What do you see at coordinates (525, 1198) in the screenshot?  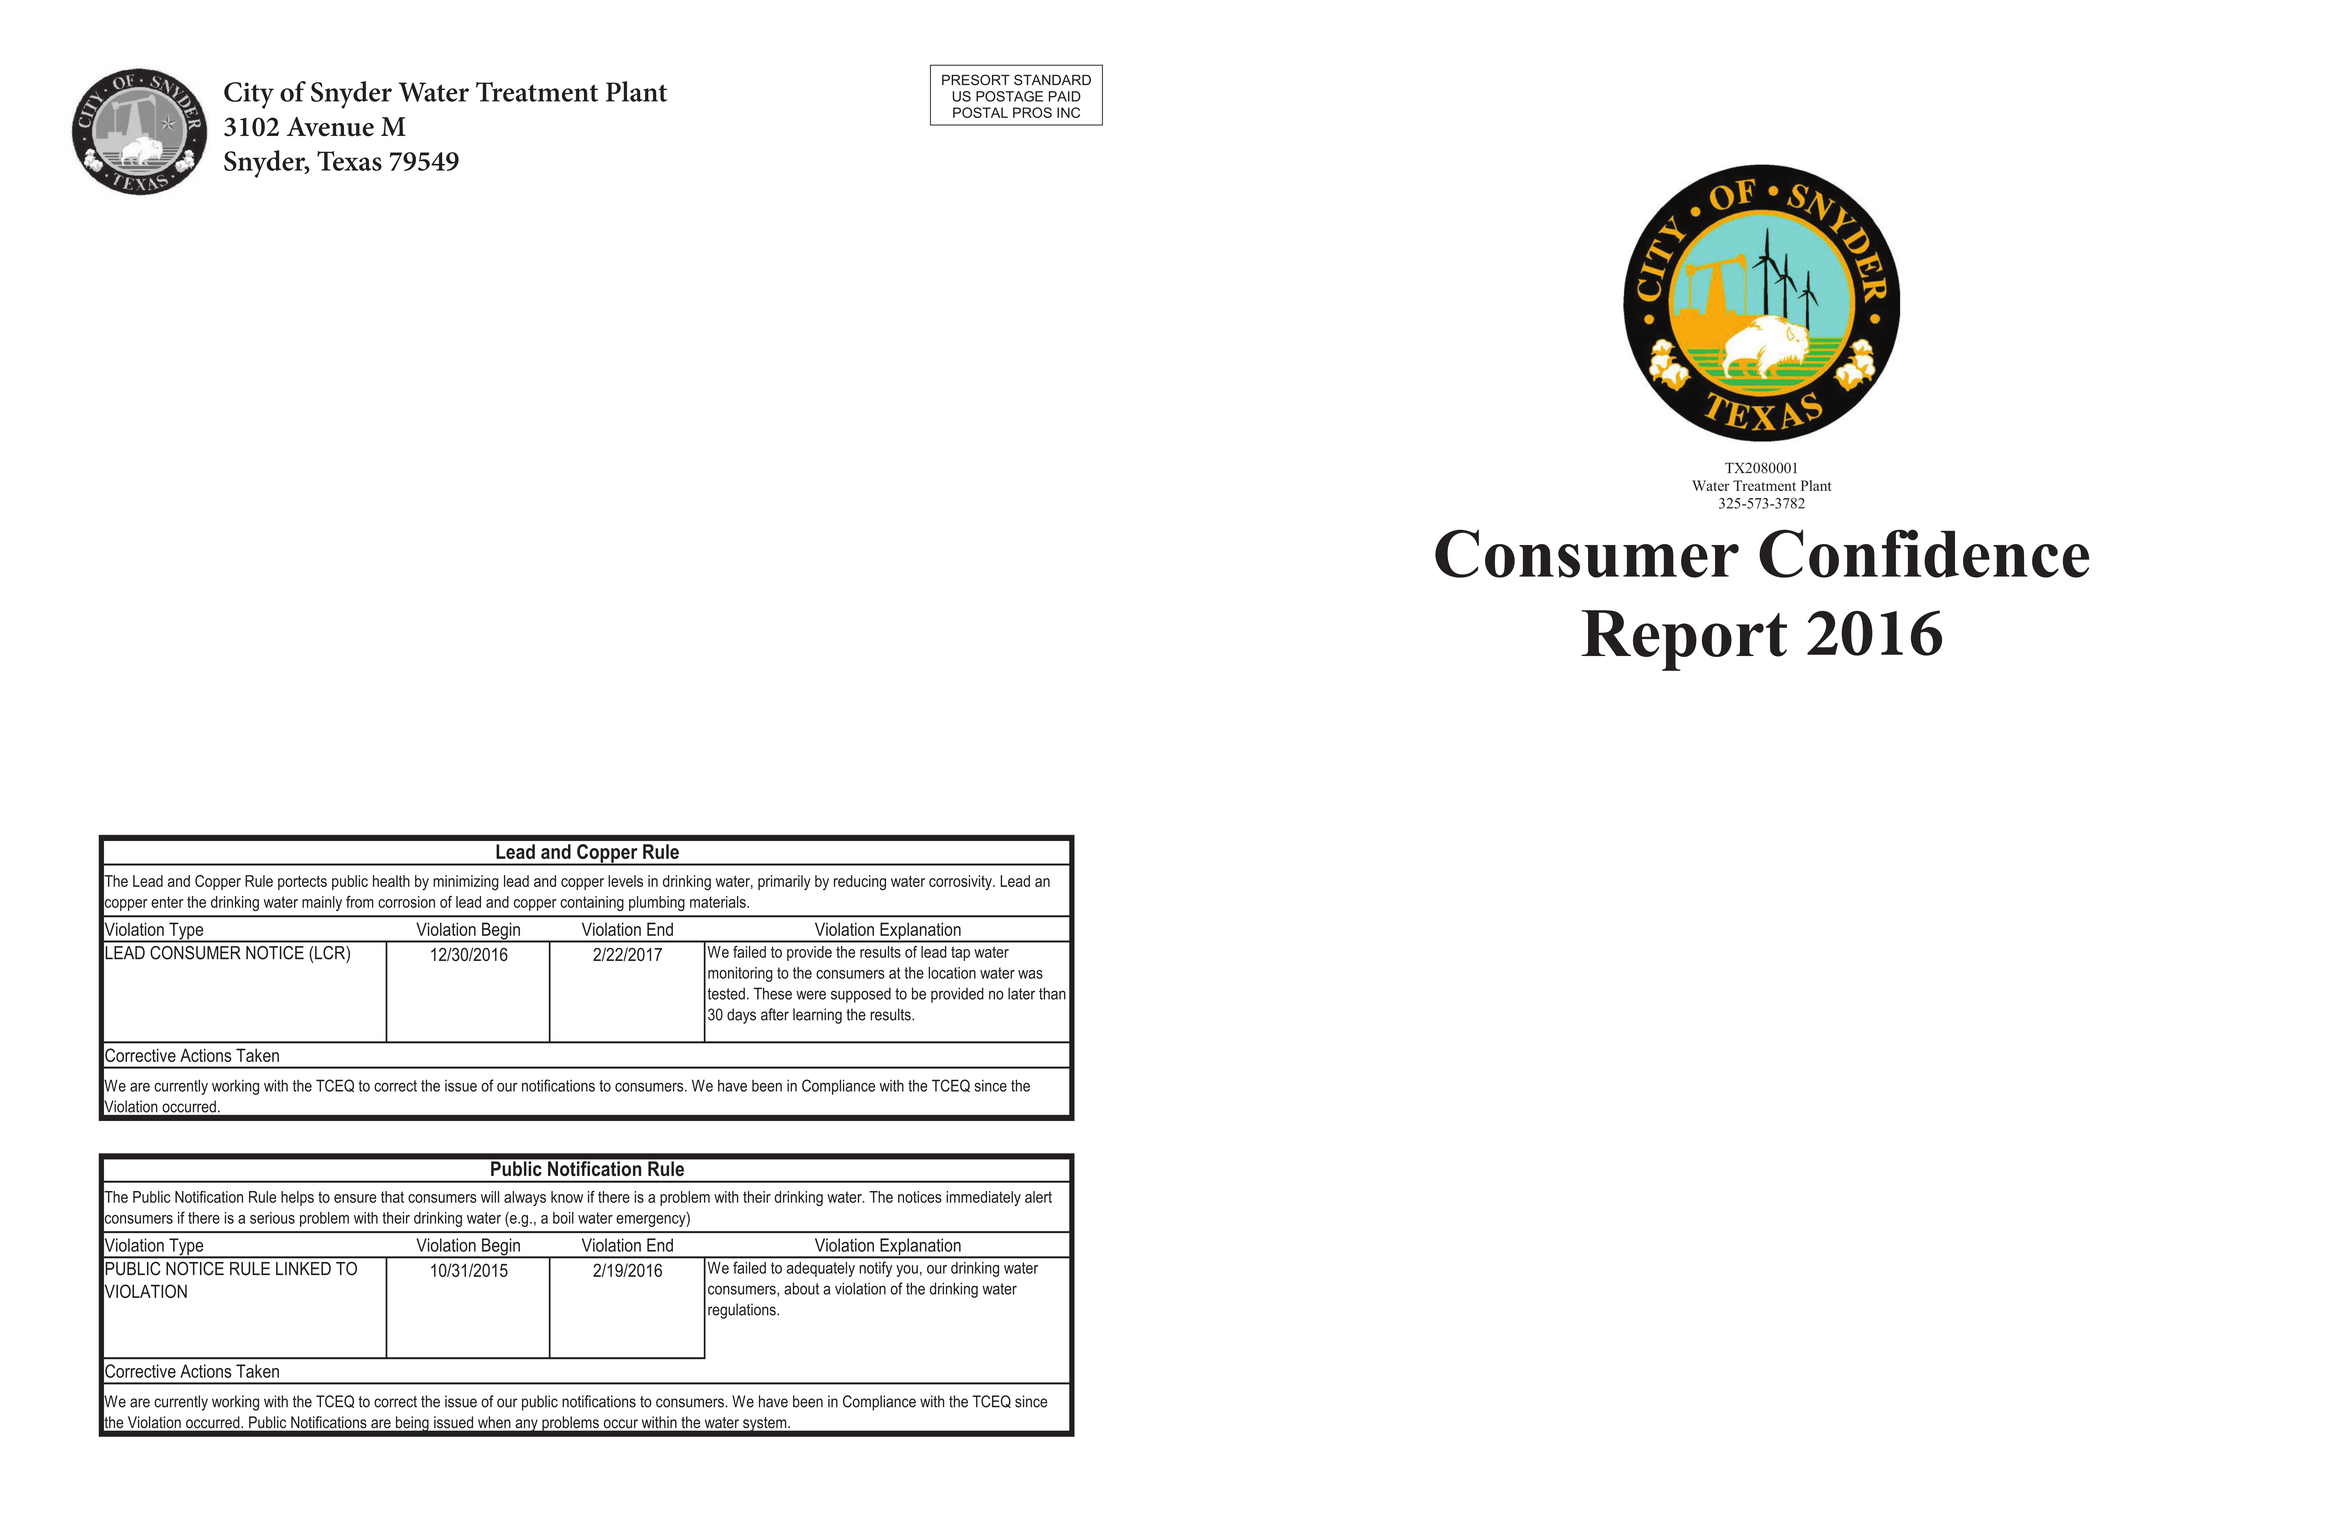 I see `always` at bounding box center [525, 1198].
